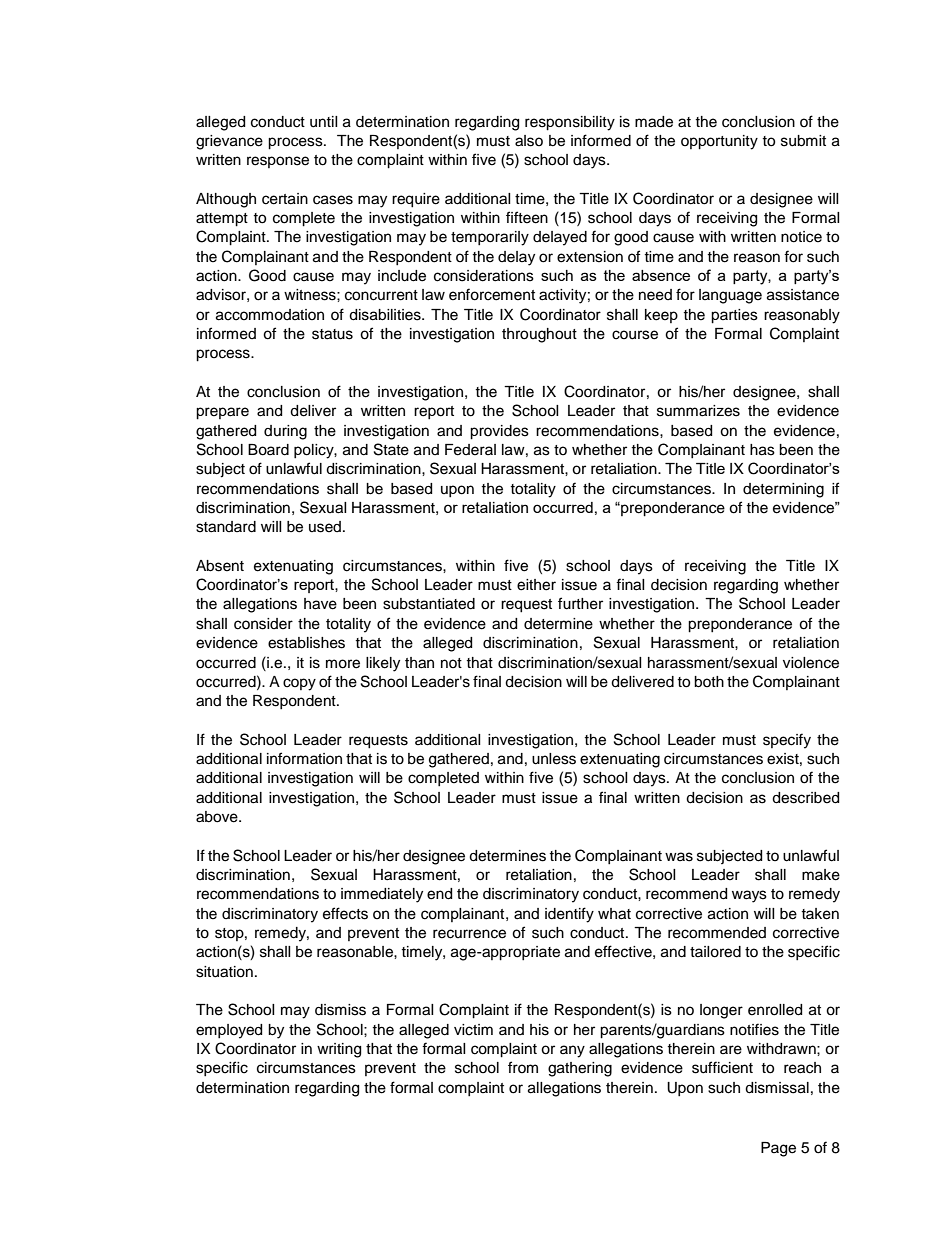  Describe the element at coordinates (523, 1067) in the document. I see `from` at that location.
